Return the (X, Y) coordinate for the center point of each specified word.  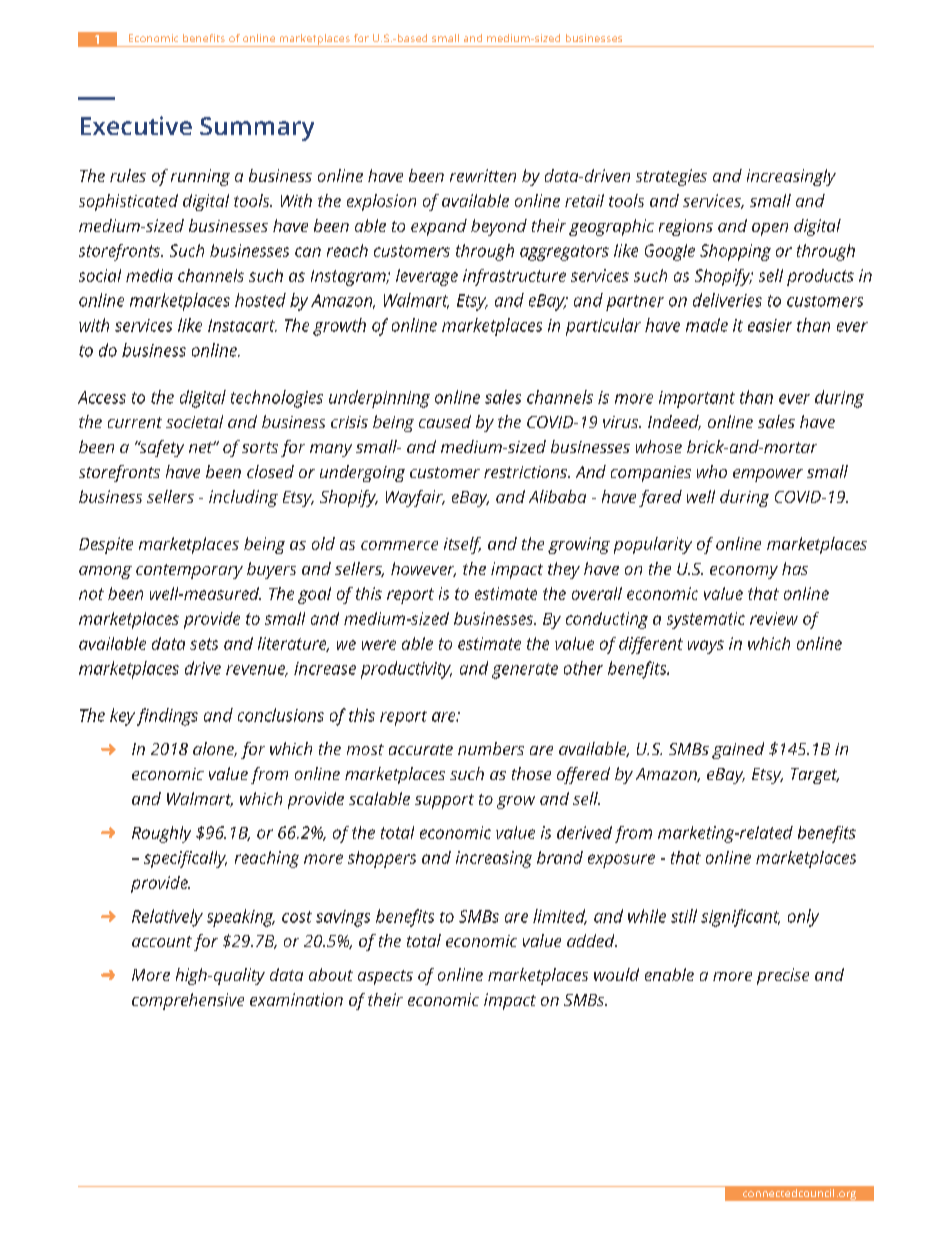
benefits (204, 38)
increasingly (791, 177)
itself (462, 545)
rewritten (483, 175)
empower (768, 475)
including (243, 498)
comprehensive (188, 1001)
